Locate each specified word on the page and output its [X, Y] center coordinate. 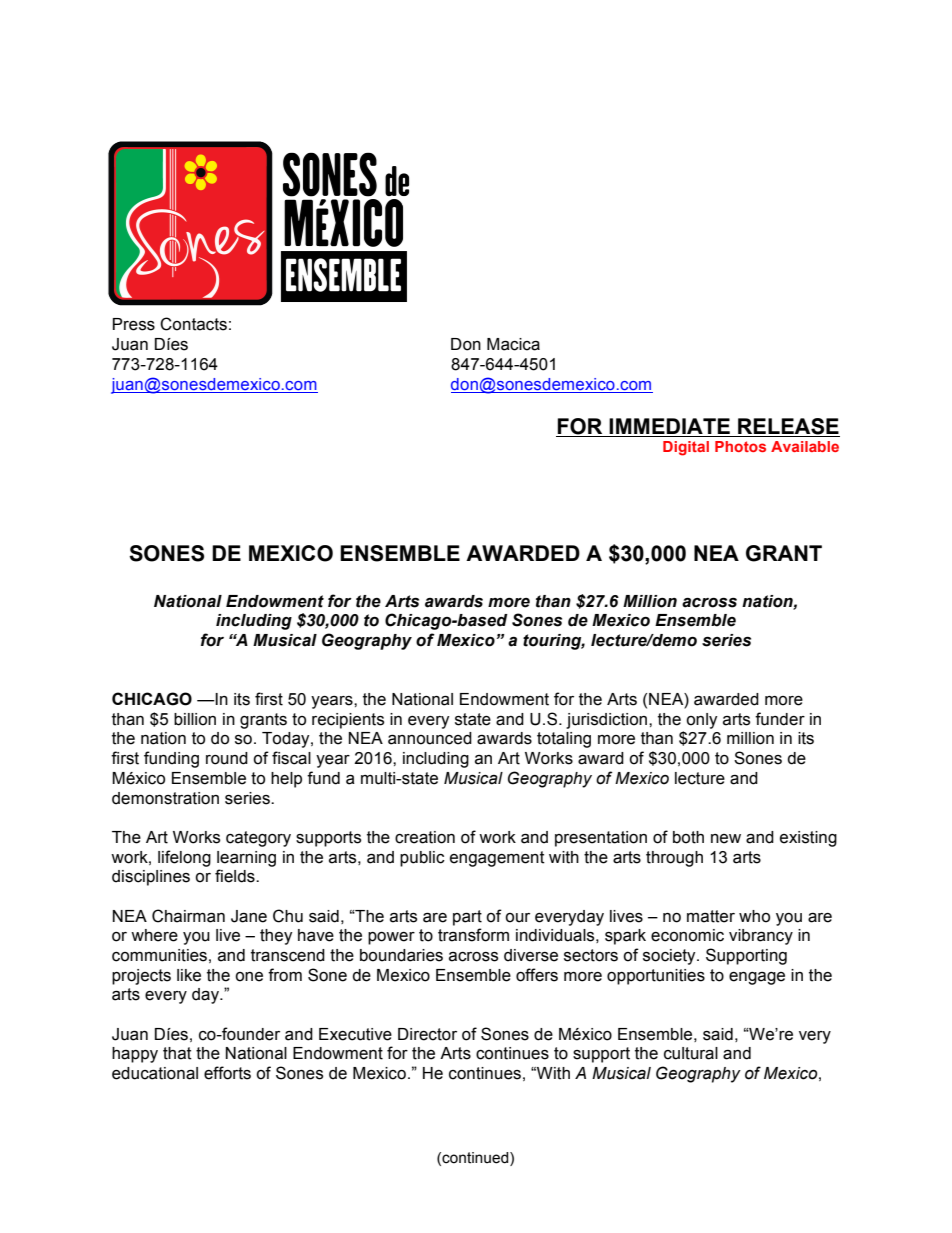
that [177, 1053]
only [702, 721]
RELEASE [788, 426]
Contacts [193, 324]
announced [430, 738]
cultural [691, 1053]
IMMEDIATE [669, 426]
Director [427, 1034]
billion [195, 719]
